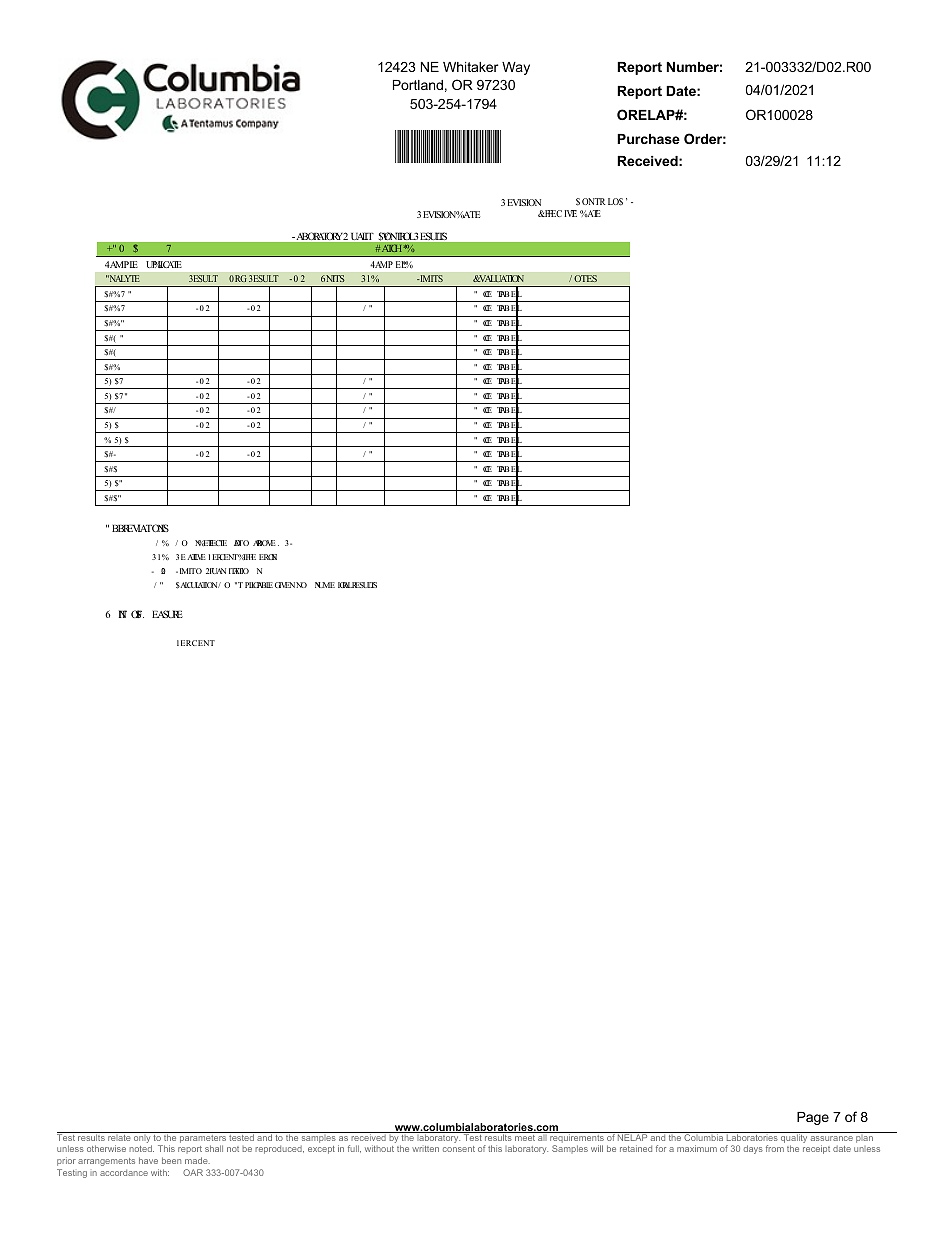 The width and height of the screenshot is (952, 1233). I want to click on Portland, so click(418, 85).
